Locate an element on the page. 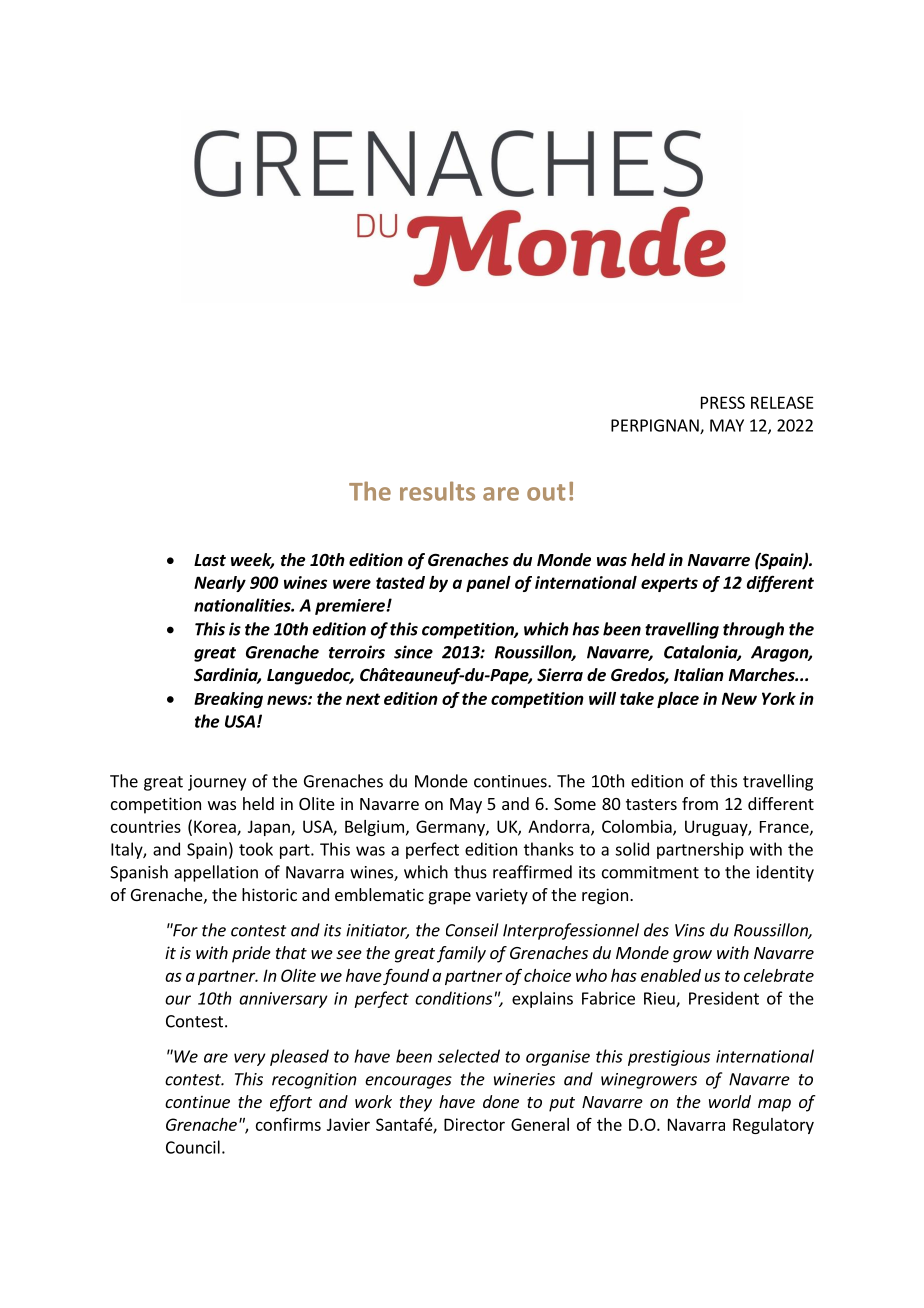 The width and height of the document is (924, 1308). Council is located at coordinates (193, 1147).
